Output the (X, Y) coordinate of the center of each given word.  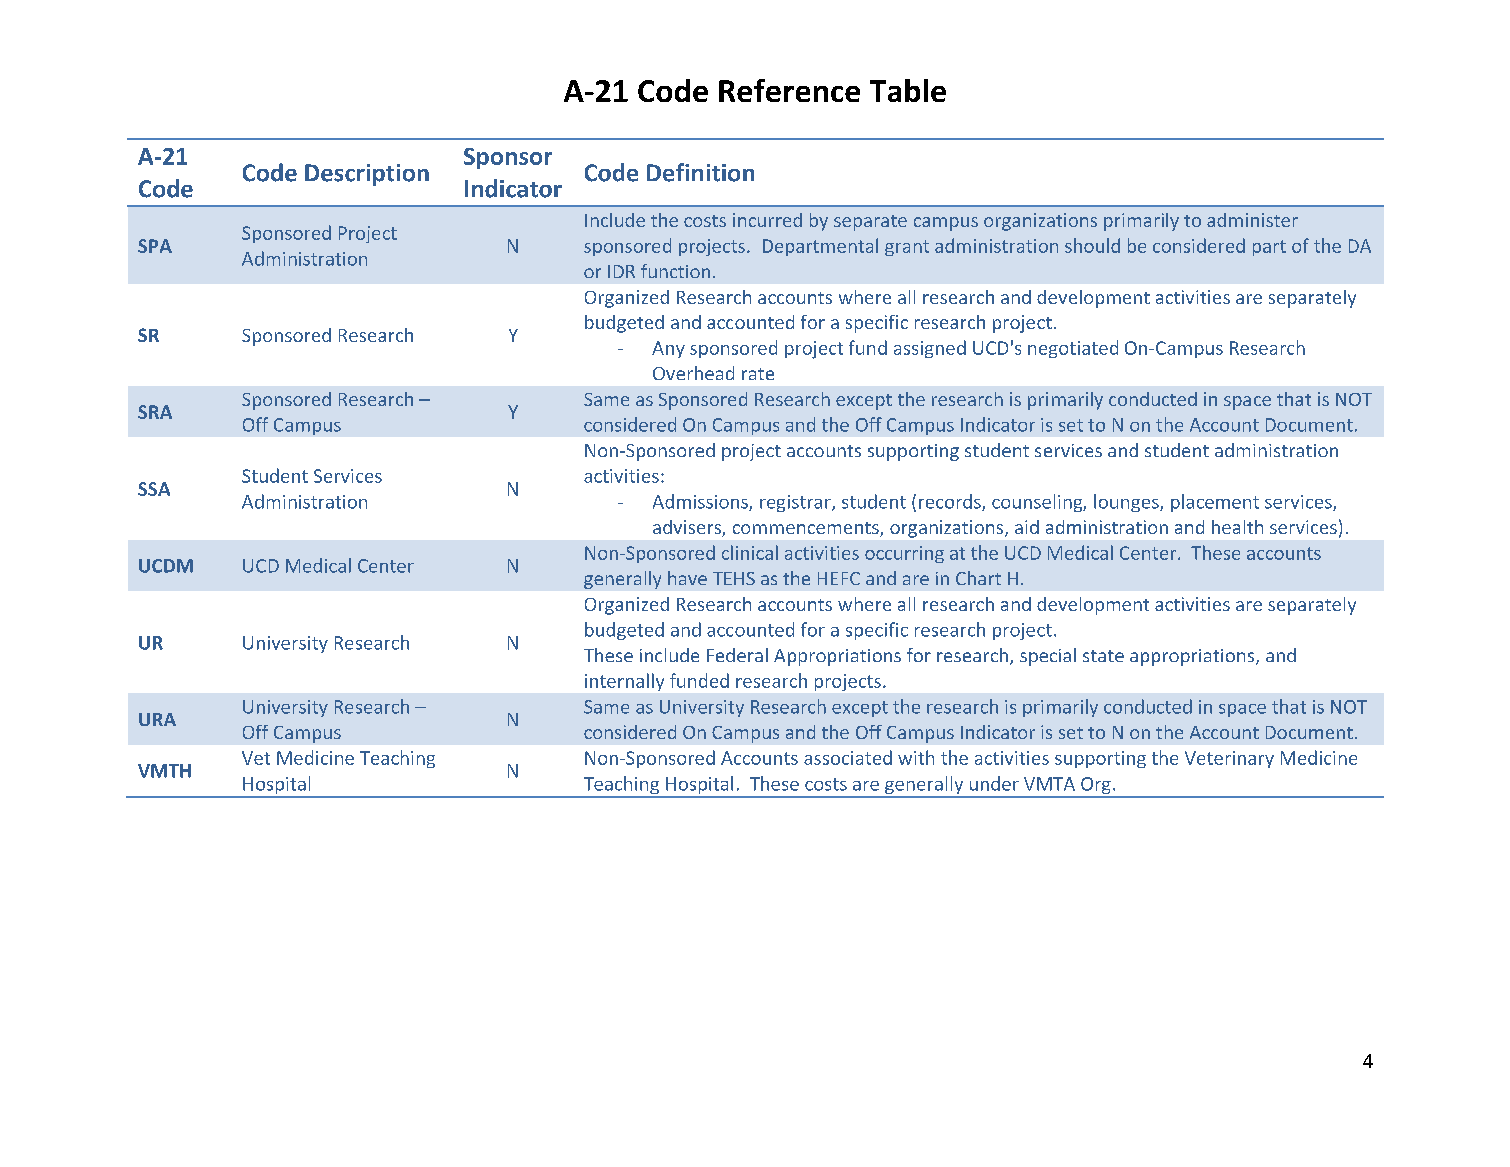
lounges (1127, 503)
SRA (155, 412)
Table (908, 90)
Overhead (693, 373)
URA (157, 719)
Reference (789, 90)
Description (367, 175)
